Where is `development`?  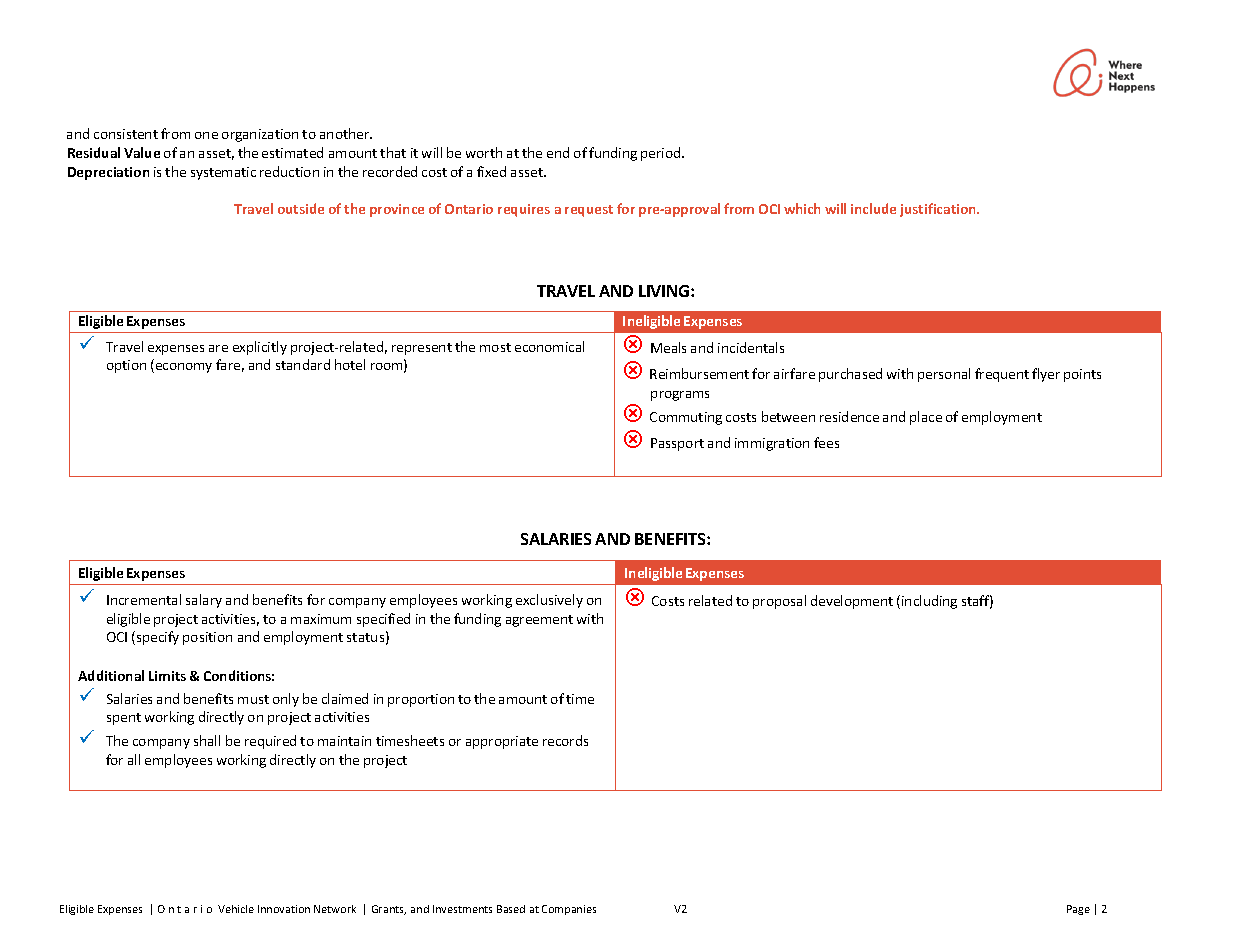
development is located at coordinates (852, 602).
